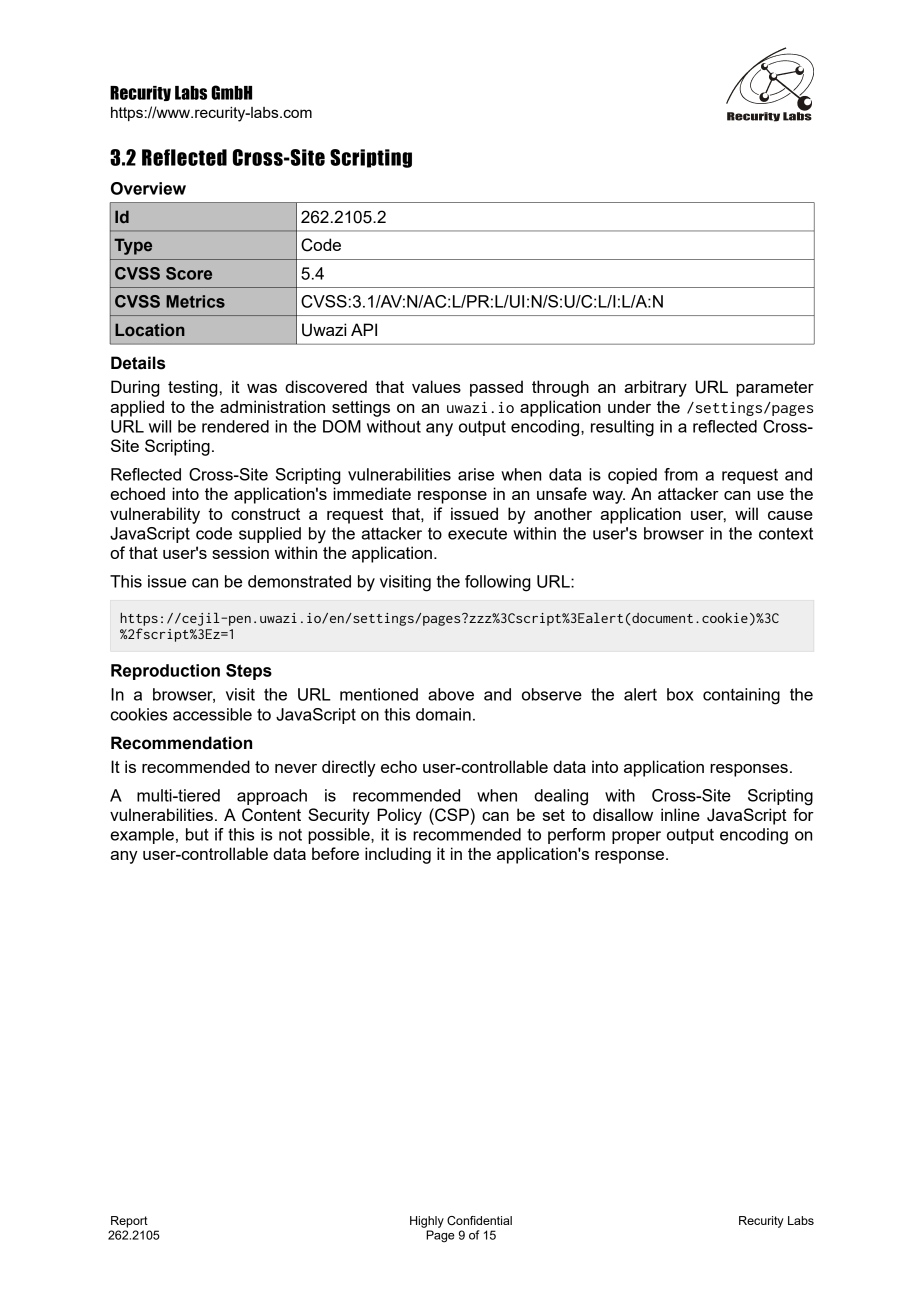 This page has width=924, height=1308. What do you see at coordinates (477, 534) in the page?
I see `execute` at bounding box center [477, 534].
